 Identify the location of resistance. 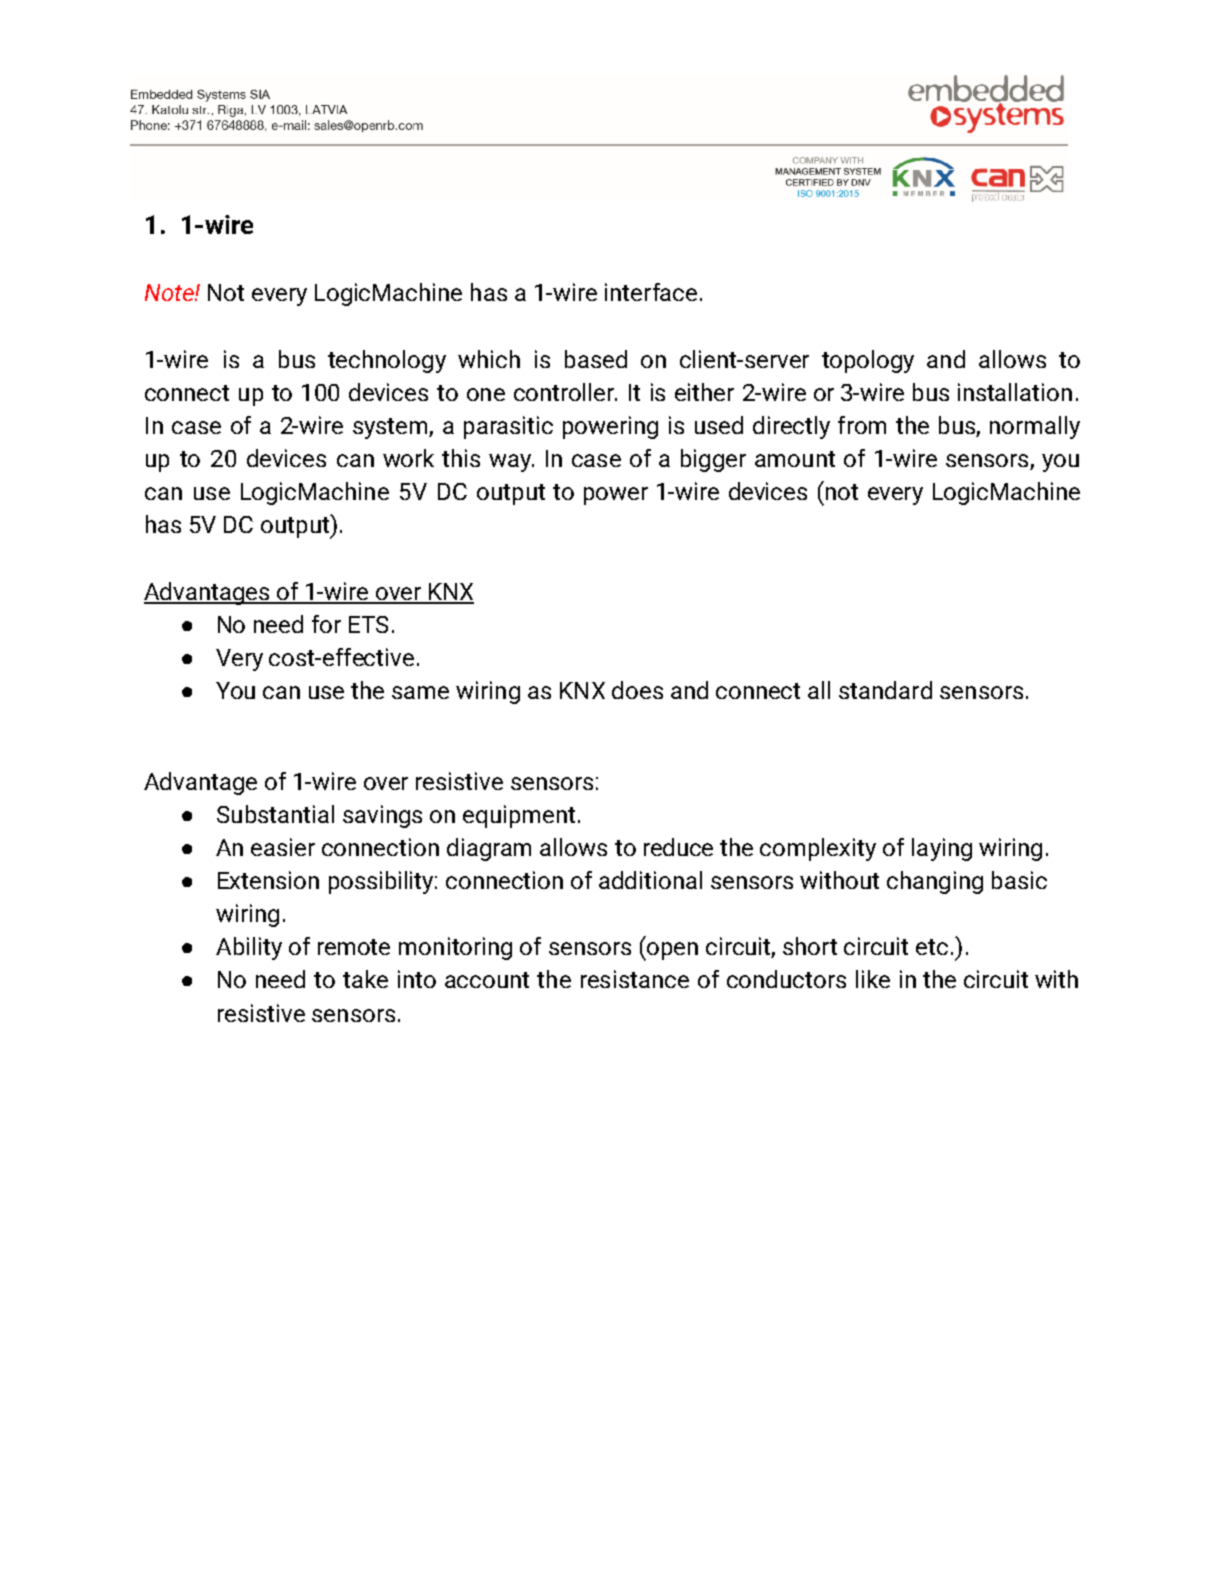
(635, 979).
